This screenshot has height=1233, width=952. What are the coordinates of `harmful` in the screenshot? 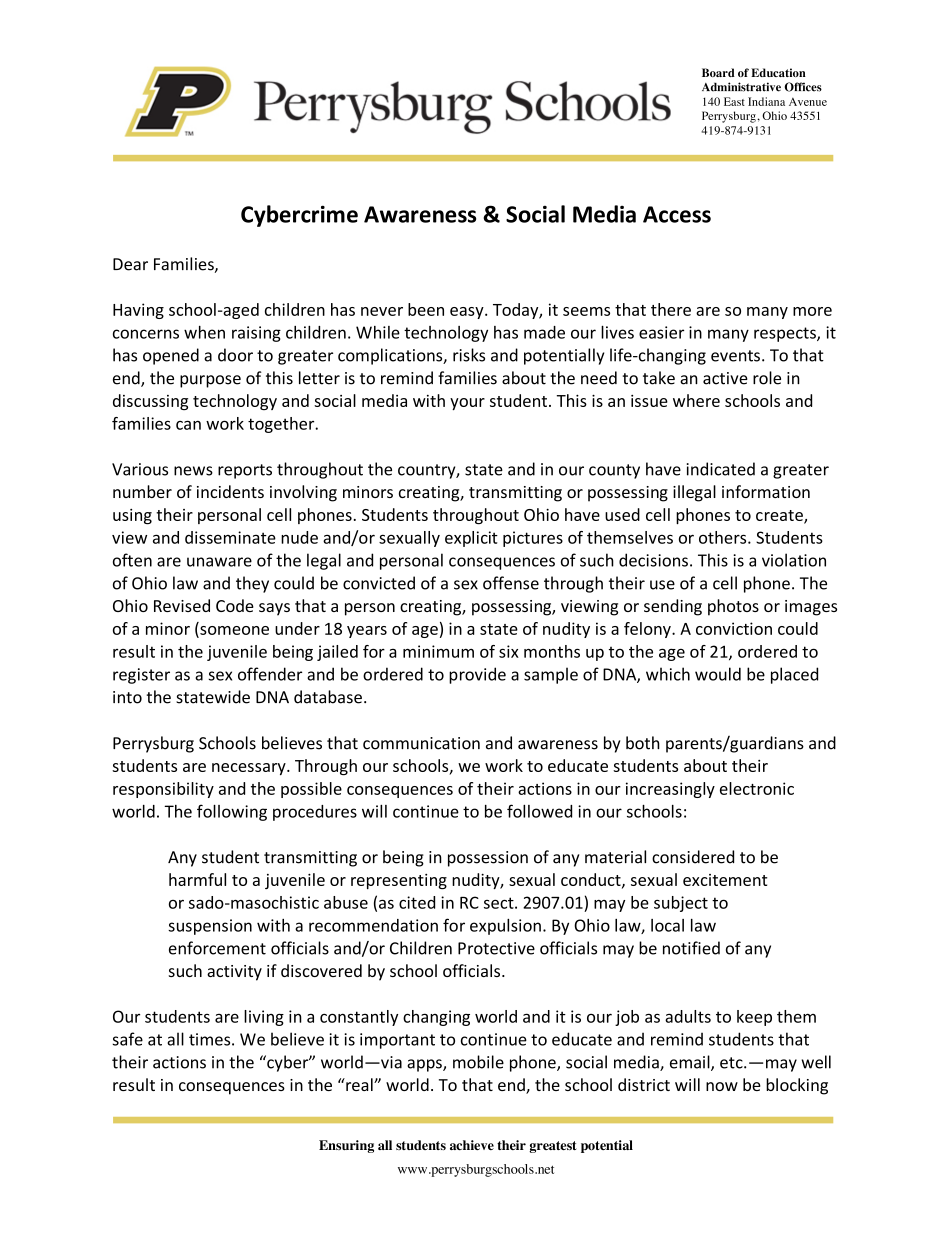 It's located at (197, 879).
